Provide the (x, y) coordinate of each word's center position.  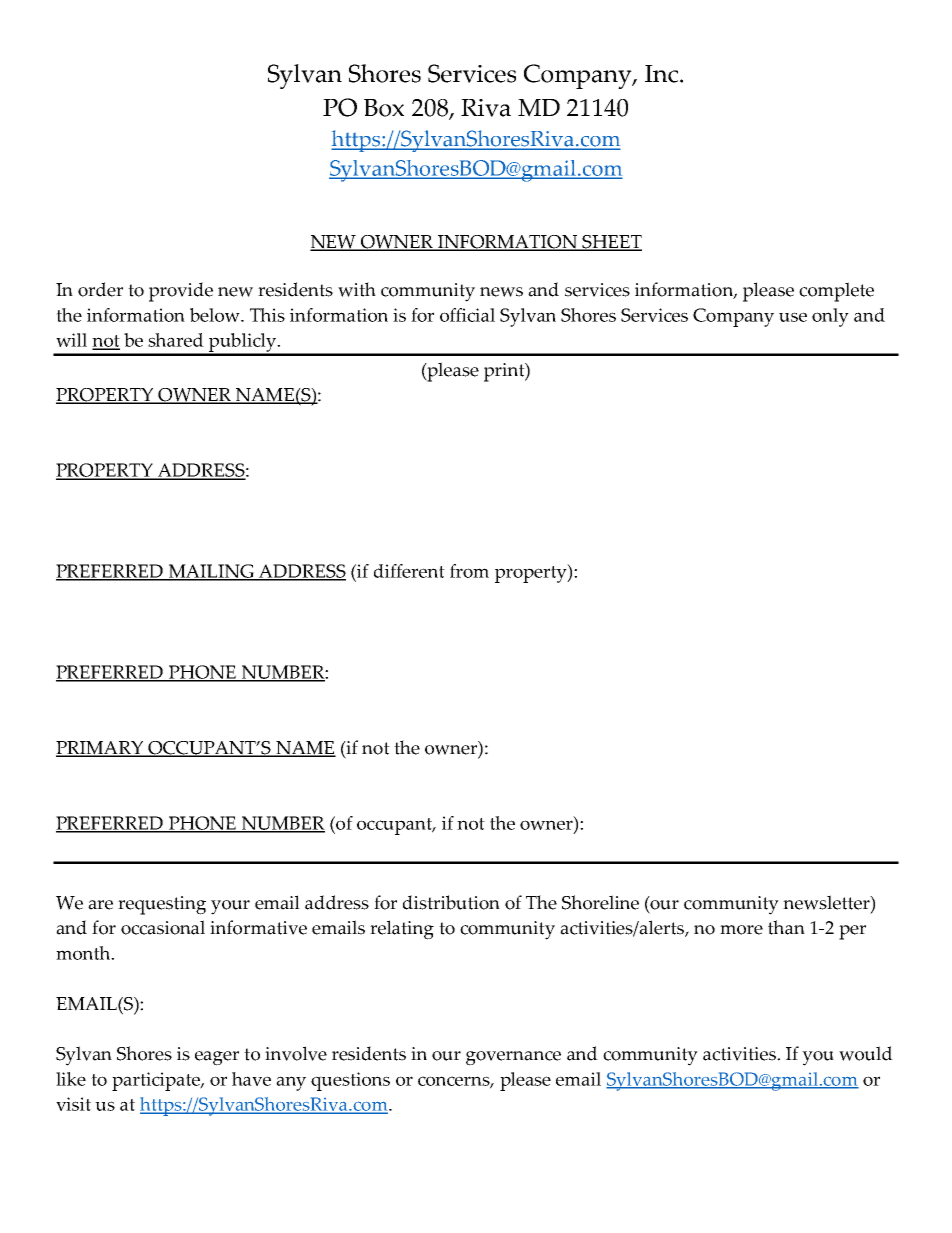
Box (384, 108)
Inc (663, 74)
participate (157, 1081)
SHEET (611, 243)
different (409, 571)
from (469, 571)
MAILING (211, 572)
